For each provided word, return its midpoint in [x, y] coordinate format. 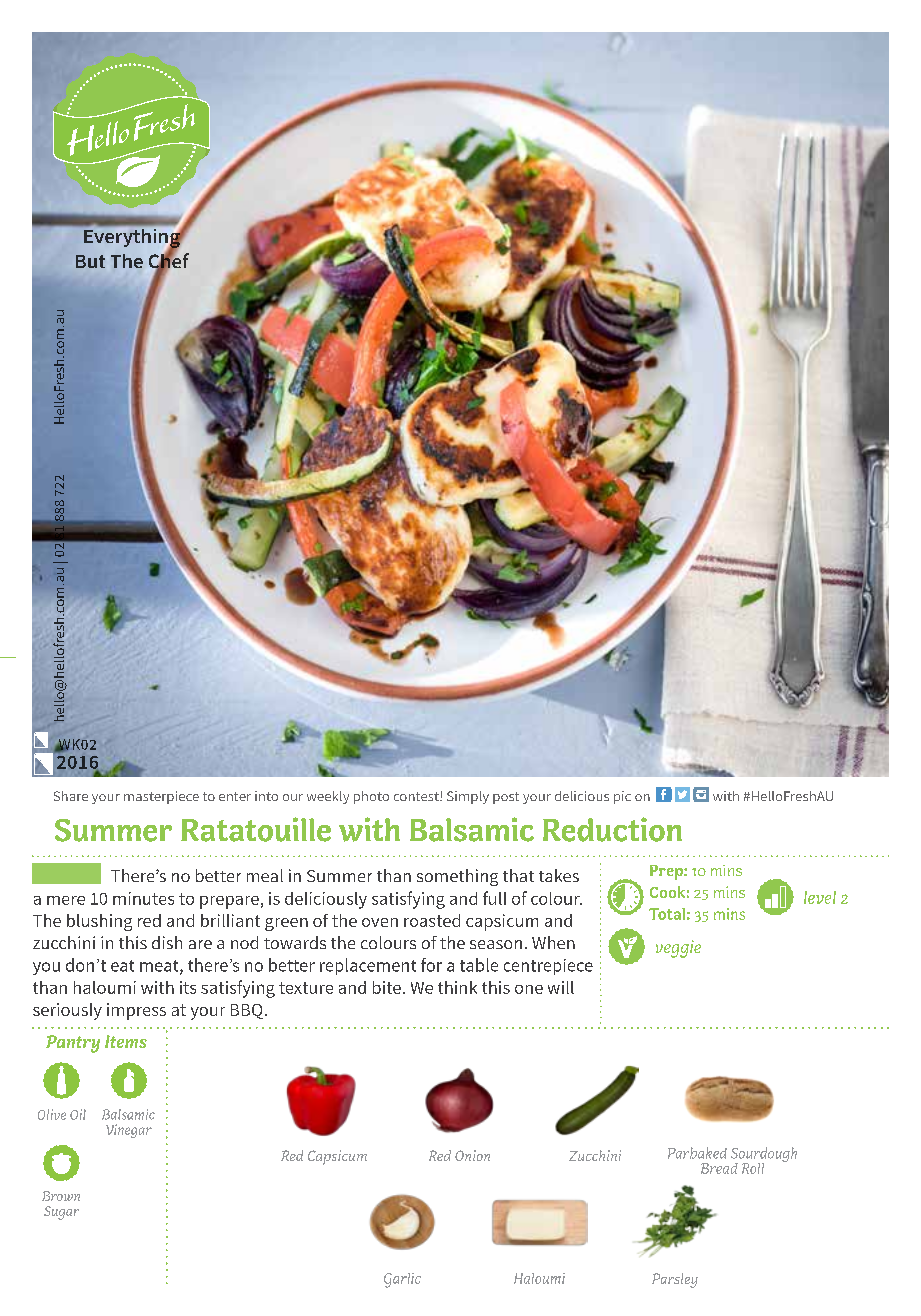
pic [622, 797]
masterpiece [161, 797]
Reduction [612, 829]
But [90, 261]
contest [417, 796]
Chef [169, 261]
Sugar [61, 1213]
